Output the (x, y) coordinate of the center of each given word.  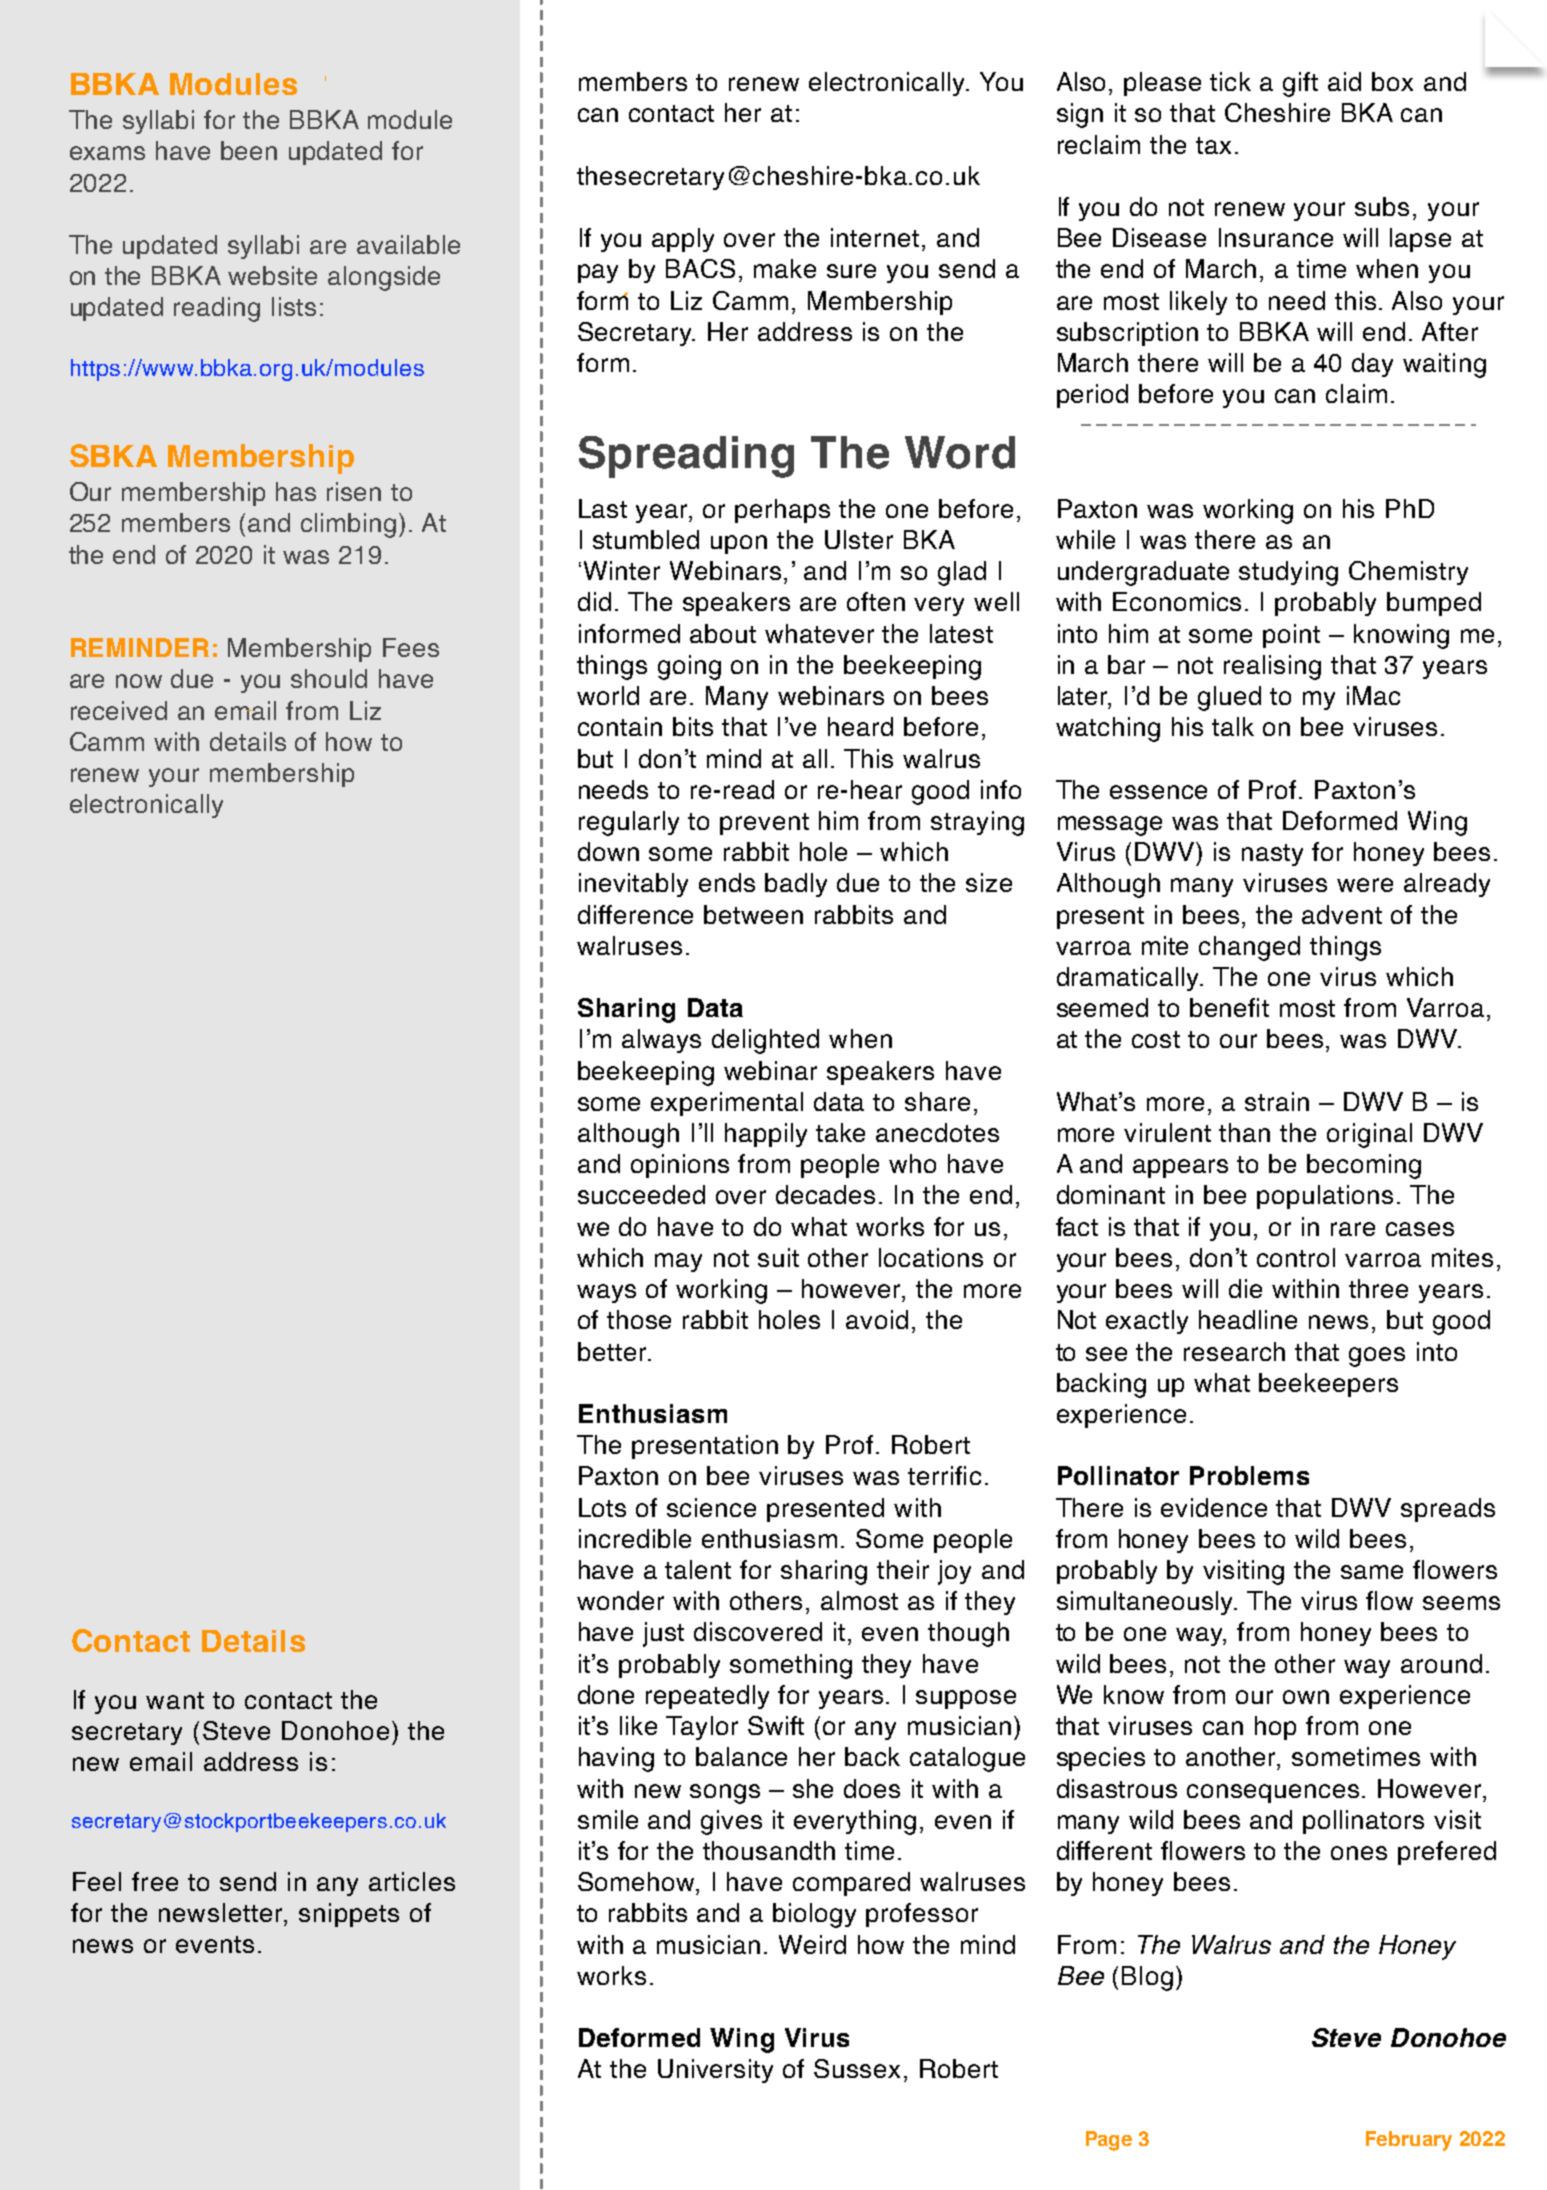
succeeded (641, 1194)
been (249, 150)
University (715, 2071)
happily (766, 1135)
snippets (349, 1915)
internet (875, 237)
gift (1300, 84)
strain (1277, 1101)
